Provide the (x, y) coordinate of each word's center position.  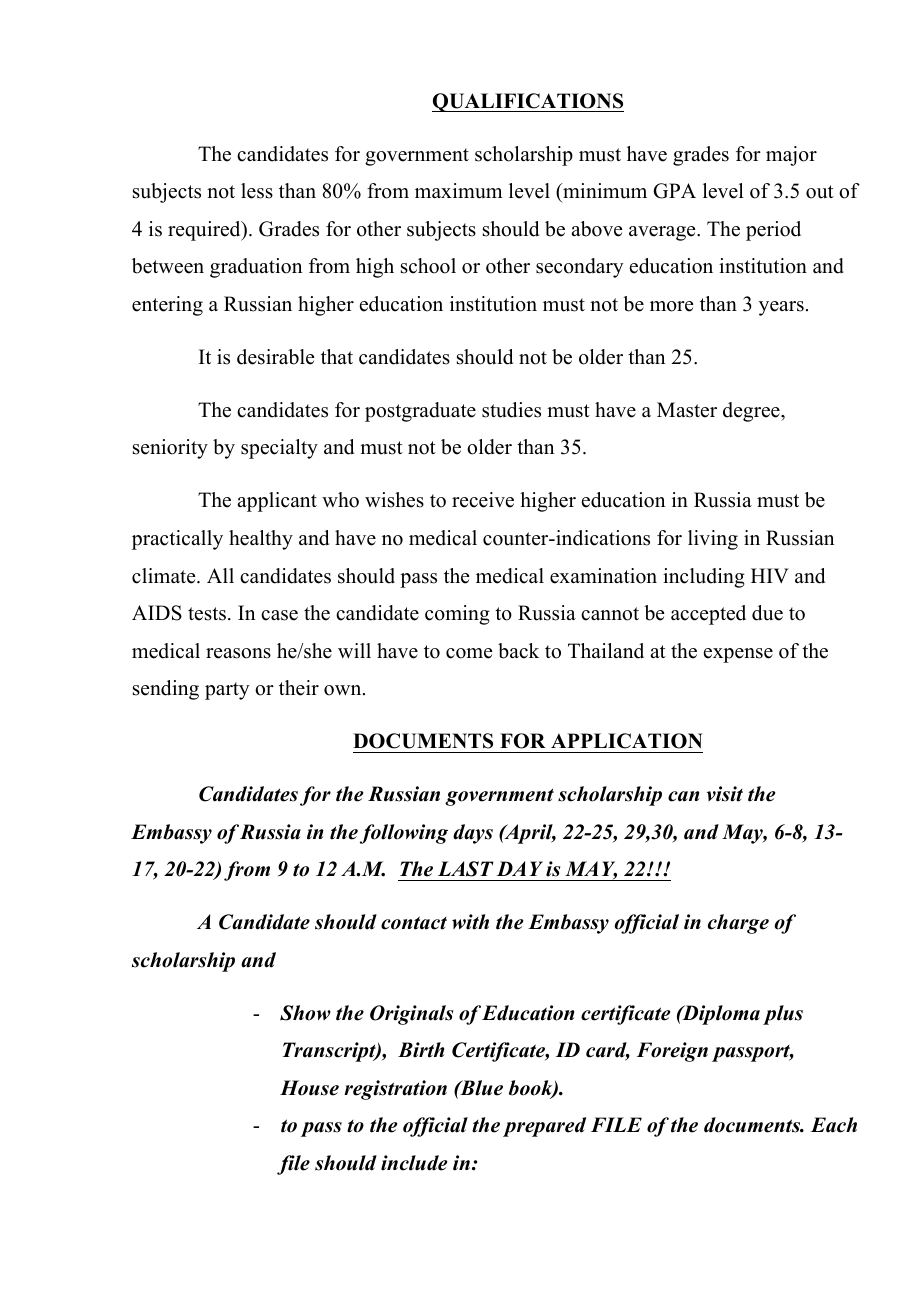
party (227, 691)
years (781, 308)
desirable (275, 357)
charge (738, 924)
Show (305, 1013)
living (713, 540)
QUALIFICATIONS (528, 102)
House (309, 1088)
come (469, 653)
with (470, 922)
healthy (261, 540)
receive (483, 500)
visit (725, 794)
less (257, 191)
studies (511, 410)
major (791, 156)
